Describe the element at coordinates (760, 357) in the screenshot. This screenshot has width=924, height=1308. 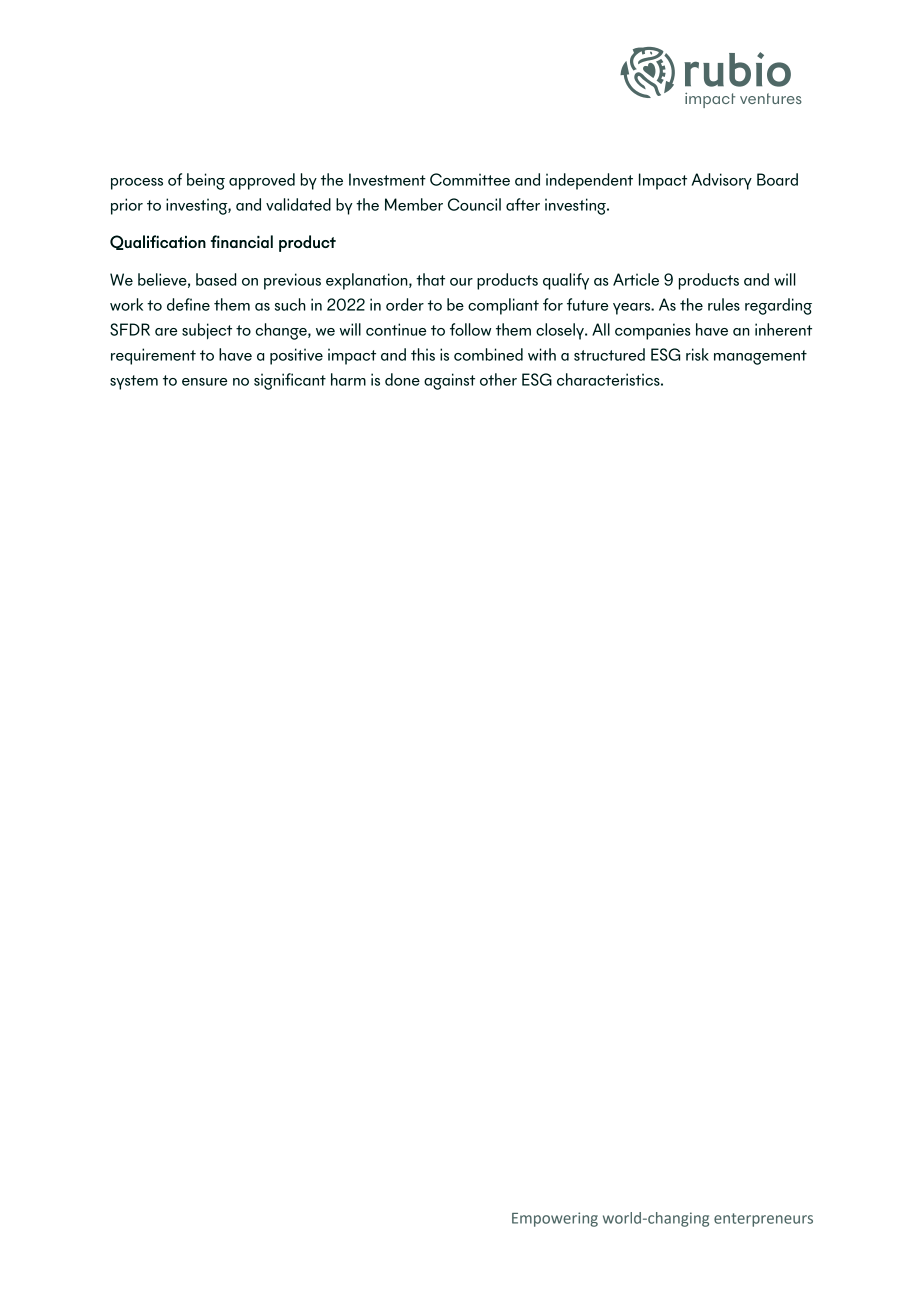
I see `management` at that location.
